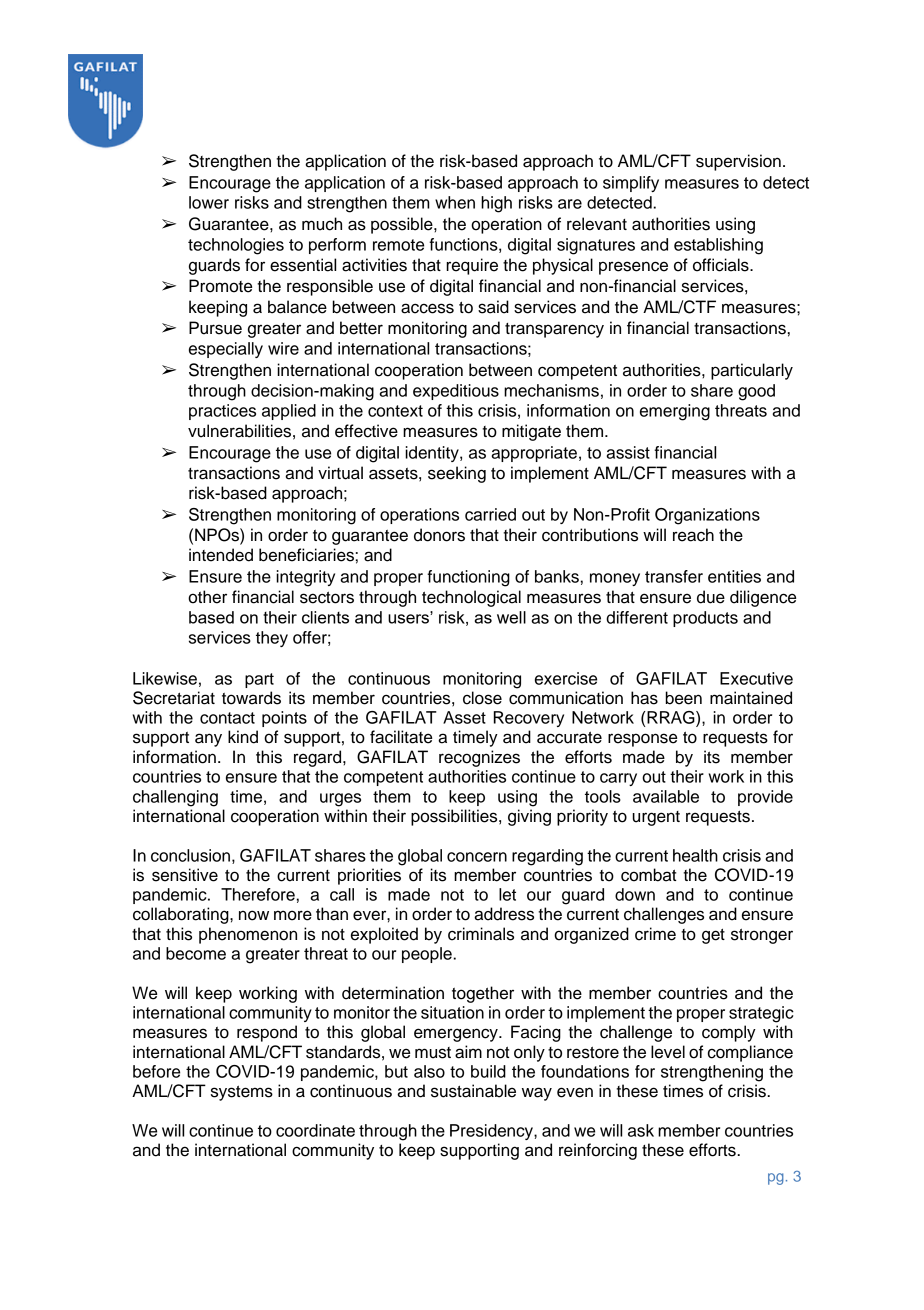 Image resolution: width=924 pixels, height=1310 pixels. What do you see at coordinates (455, 202) in the screenshot?
I see `when` at bounding box center [455, 202].
